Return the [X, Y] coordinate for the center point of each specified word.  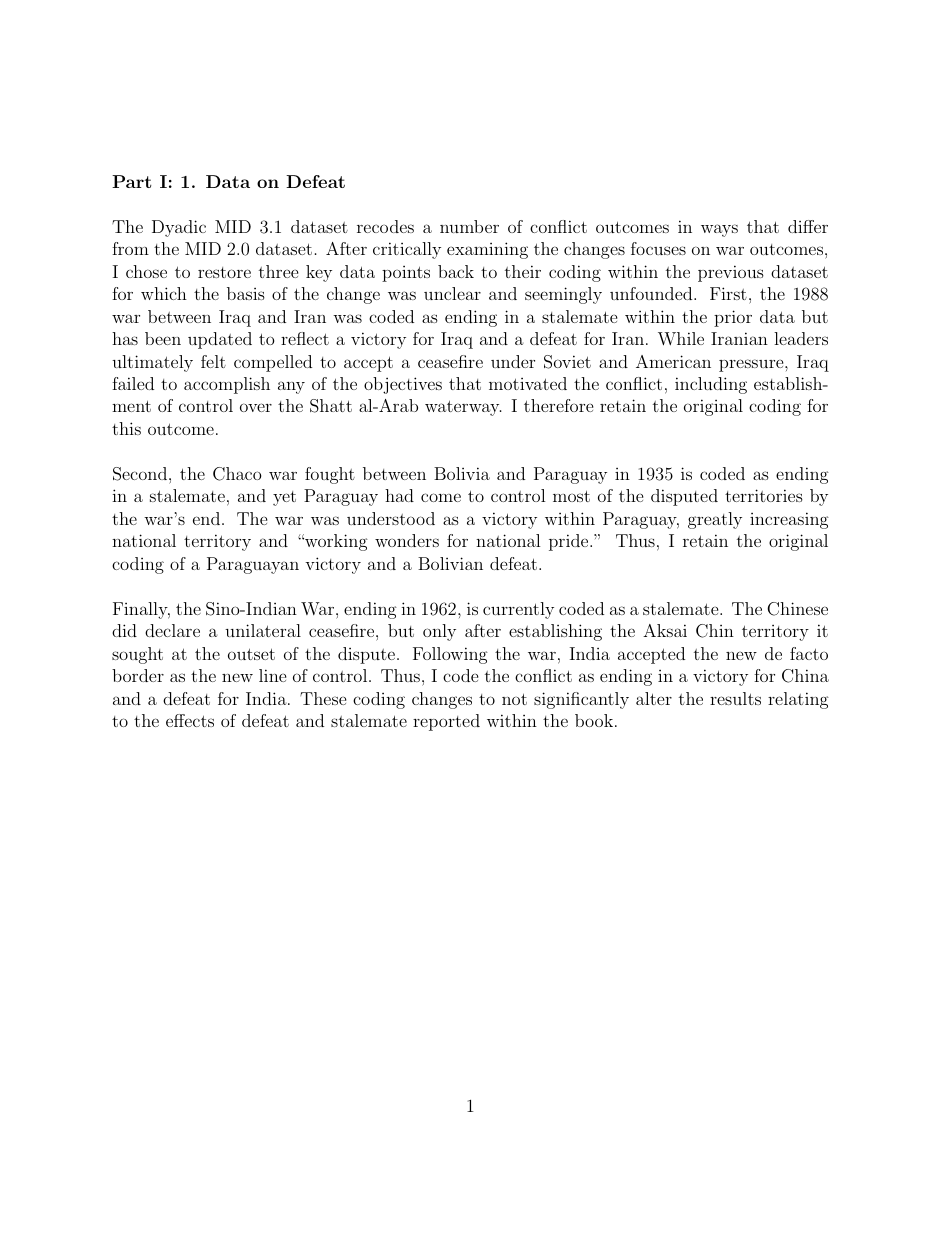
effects [190, 720]
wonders [407, 540]
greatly [715, 520]
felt [213, 361]
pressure [752, 365]
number [469, 226]
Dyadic [179, 228]
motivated [528, 383]
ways [719, 230]
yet [284, 498]
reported [446, 722]
